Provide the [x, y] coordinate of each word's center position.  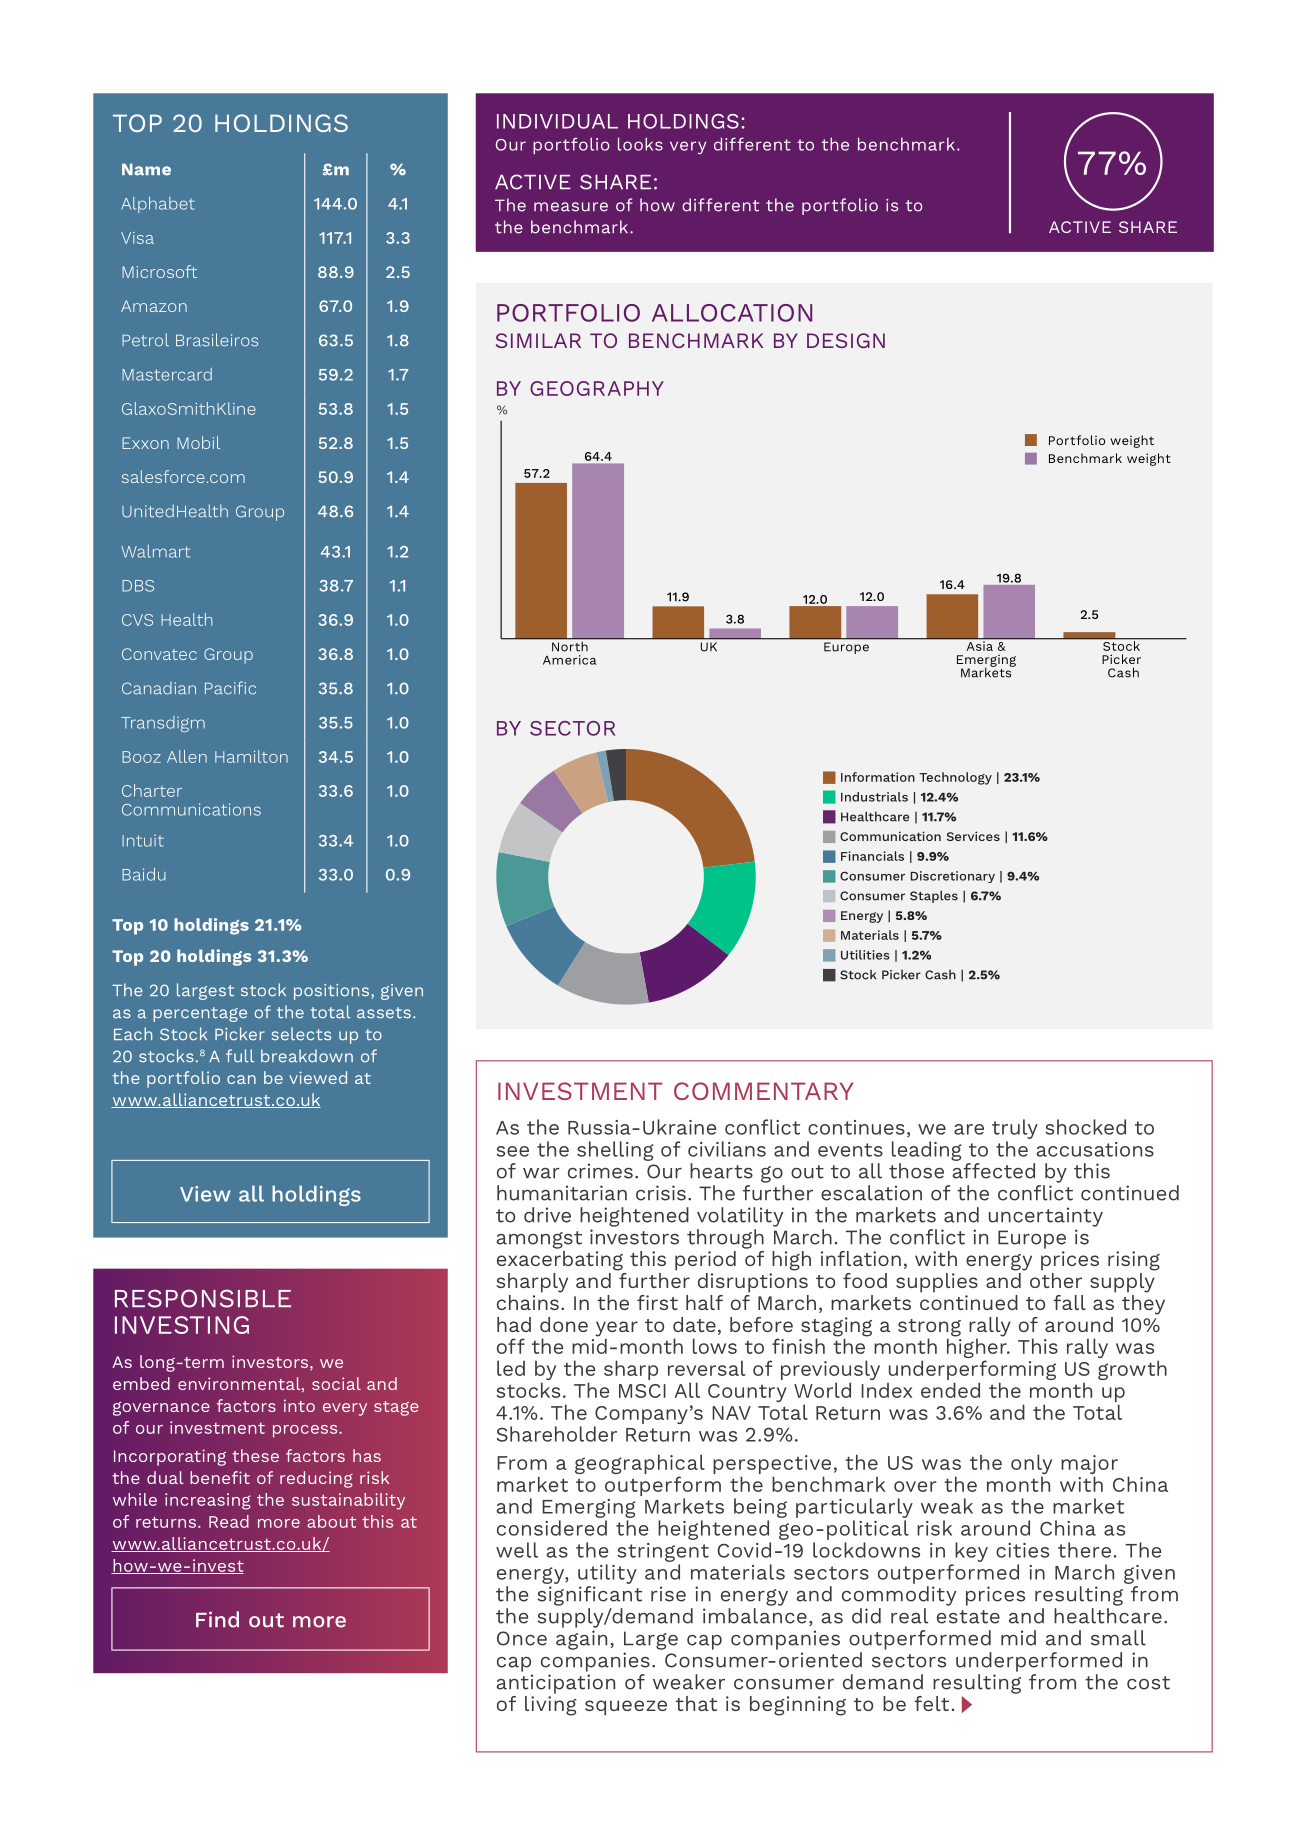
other [1056, 1279]
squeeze [626, 1708]
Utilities [865, 955]
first [657, 1302]
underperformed [1039, 1662]
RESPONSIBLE [203, 1298]
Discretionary [953, 877]
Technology [955, 778]
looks [640, 144]
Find [217, 1619]
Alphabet [158, 205]
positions [333, 992]
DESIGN [846, 340]
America [569, 660]
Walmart [155, 551]
